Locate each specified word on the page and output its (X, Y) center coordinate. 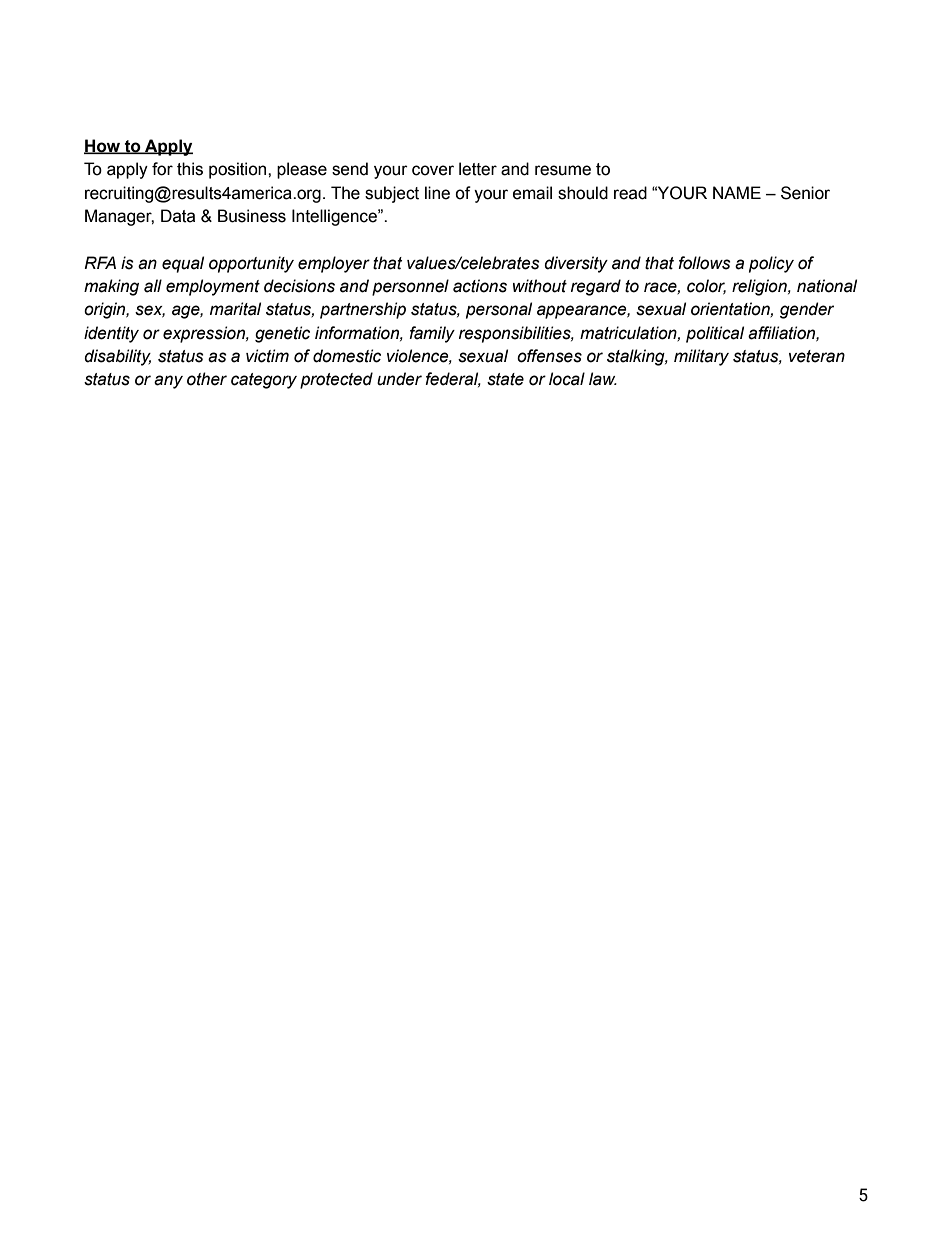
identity (111, 334)
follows (704, 263)
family (432, 334)
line (437, 193)
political (715, 334)
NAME (737, 192)
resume (563, 170)
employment (213, 287)
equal (183, 264)
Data (178, 216)
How (103, 146)
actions (480, 286)
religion (760, 287)
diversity (576, 264)
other (207, 379)
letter (478, 169)
